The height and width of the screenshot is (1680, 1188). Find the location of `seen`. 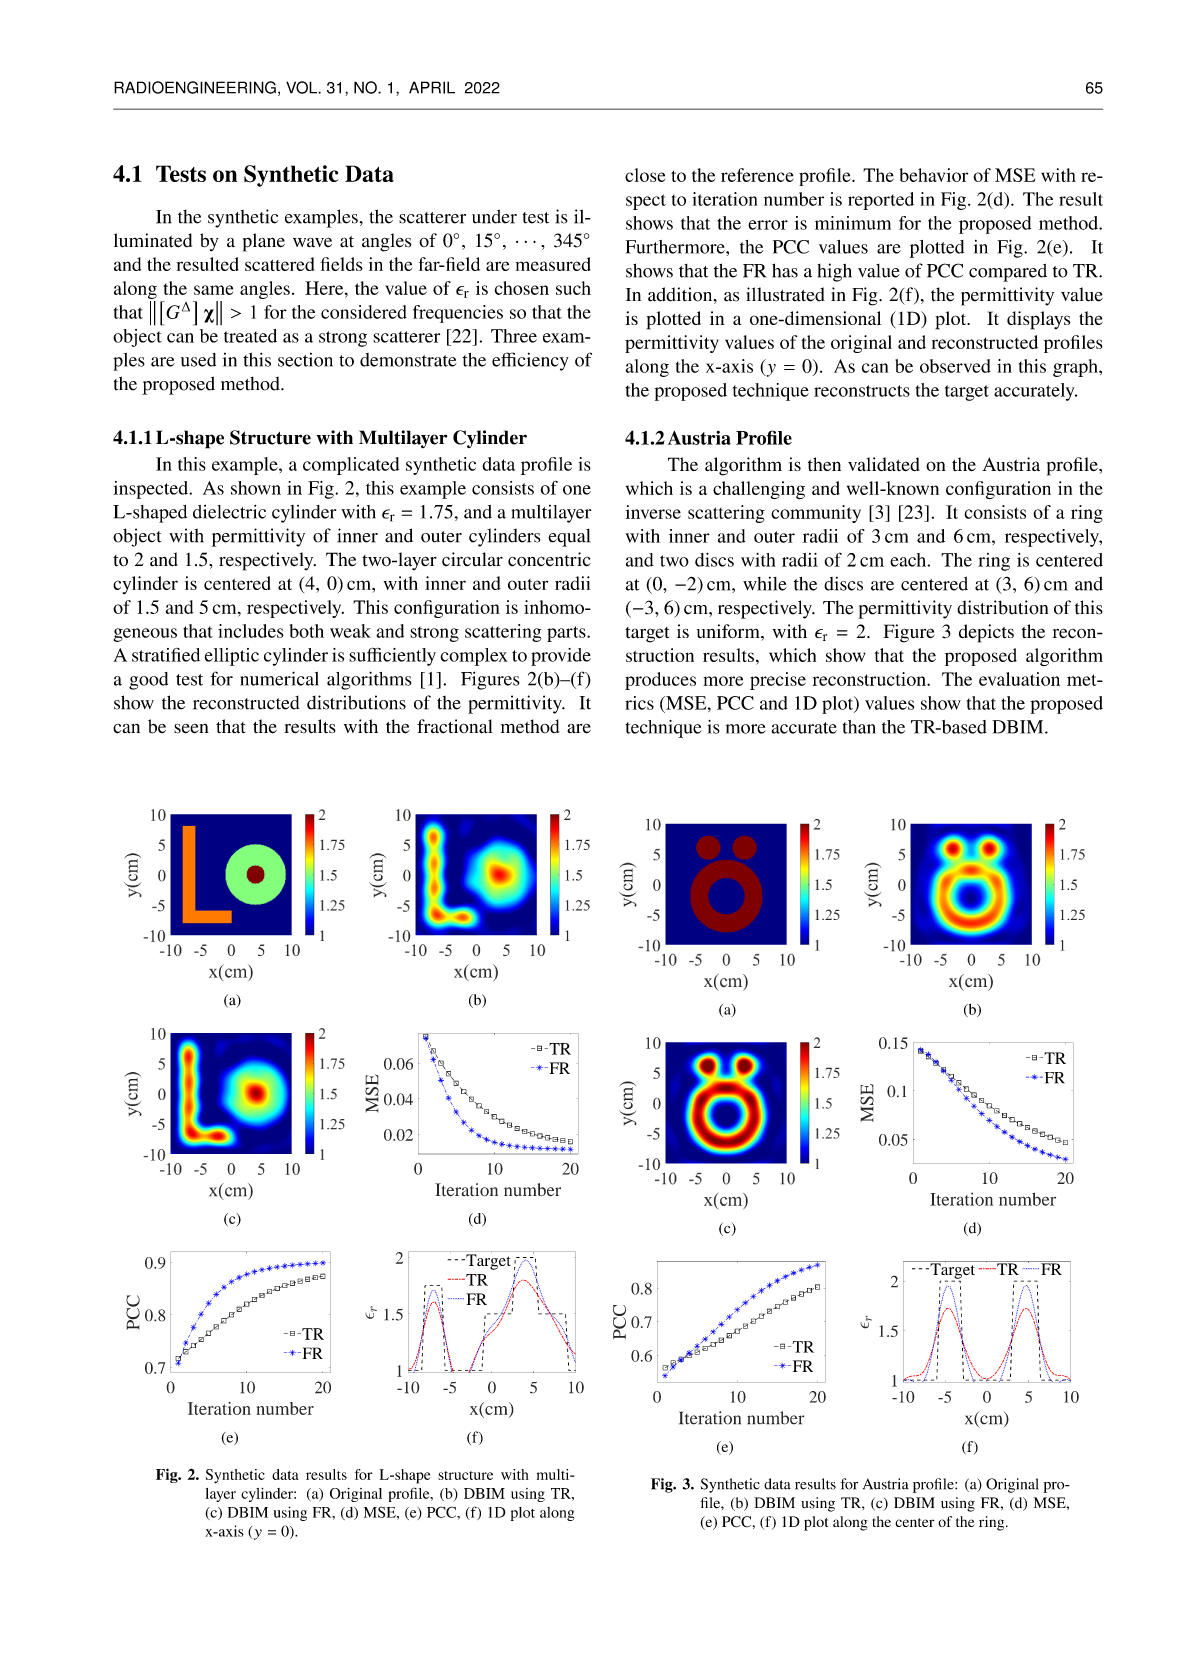

seen is located at coordinates (191, 729).
